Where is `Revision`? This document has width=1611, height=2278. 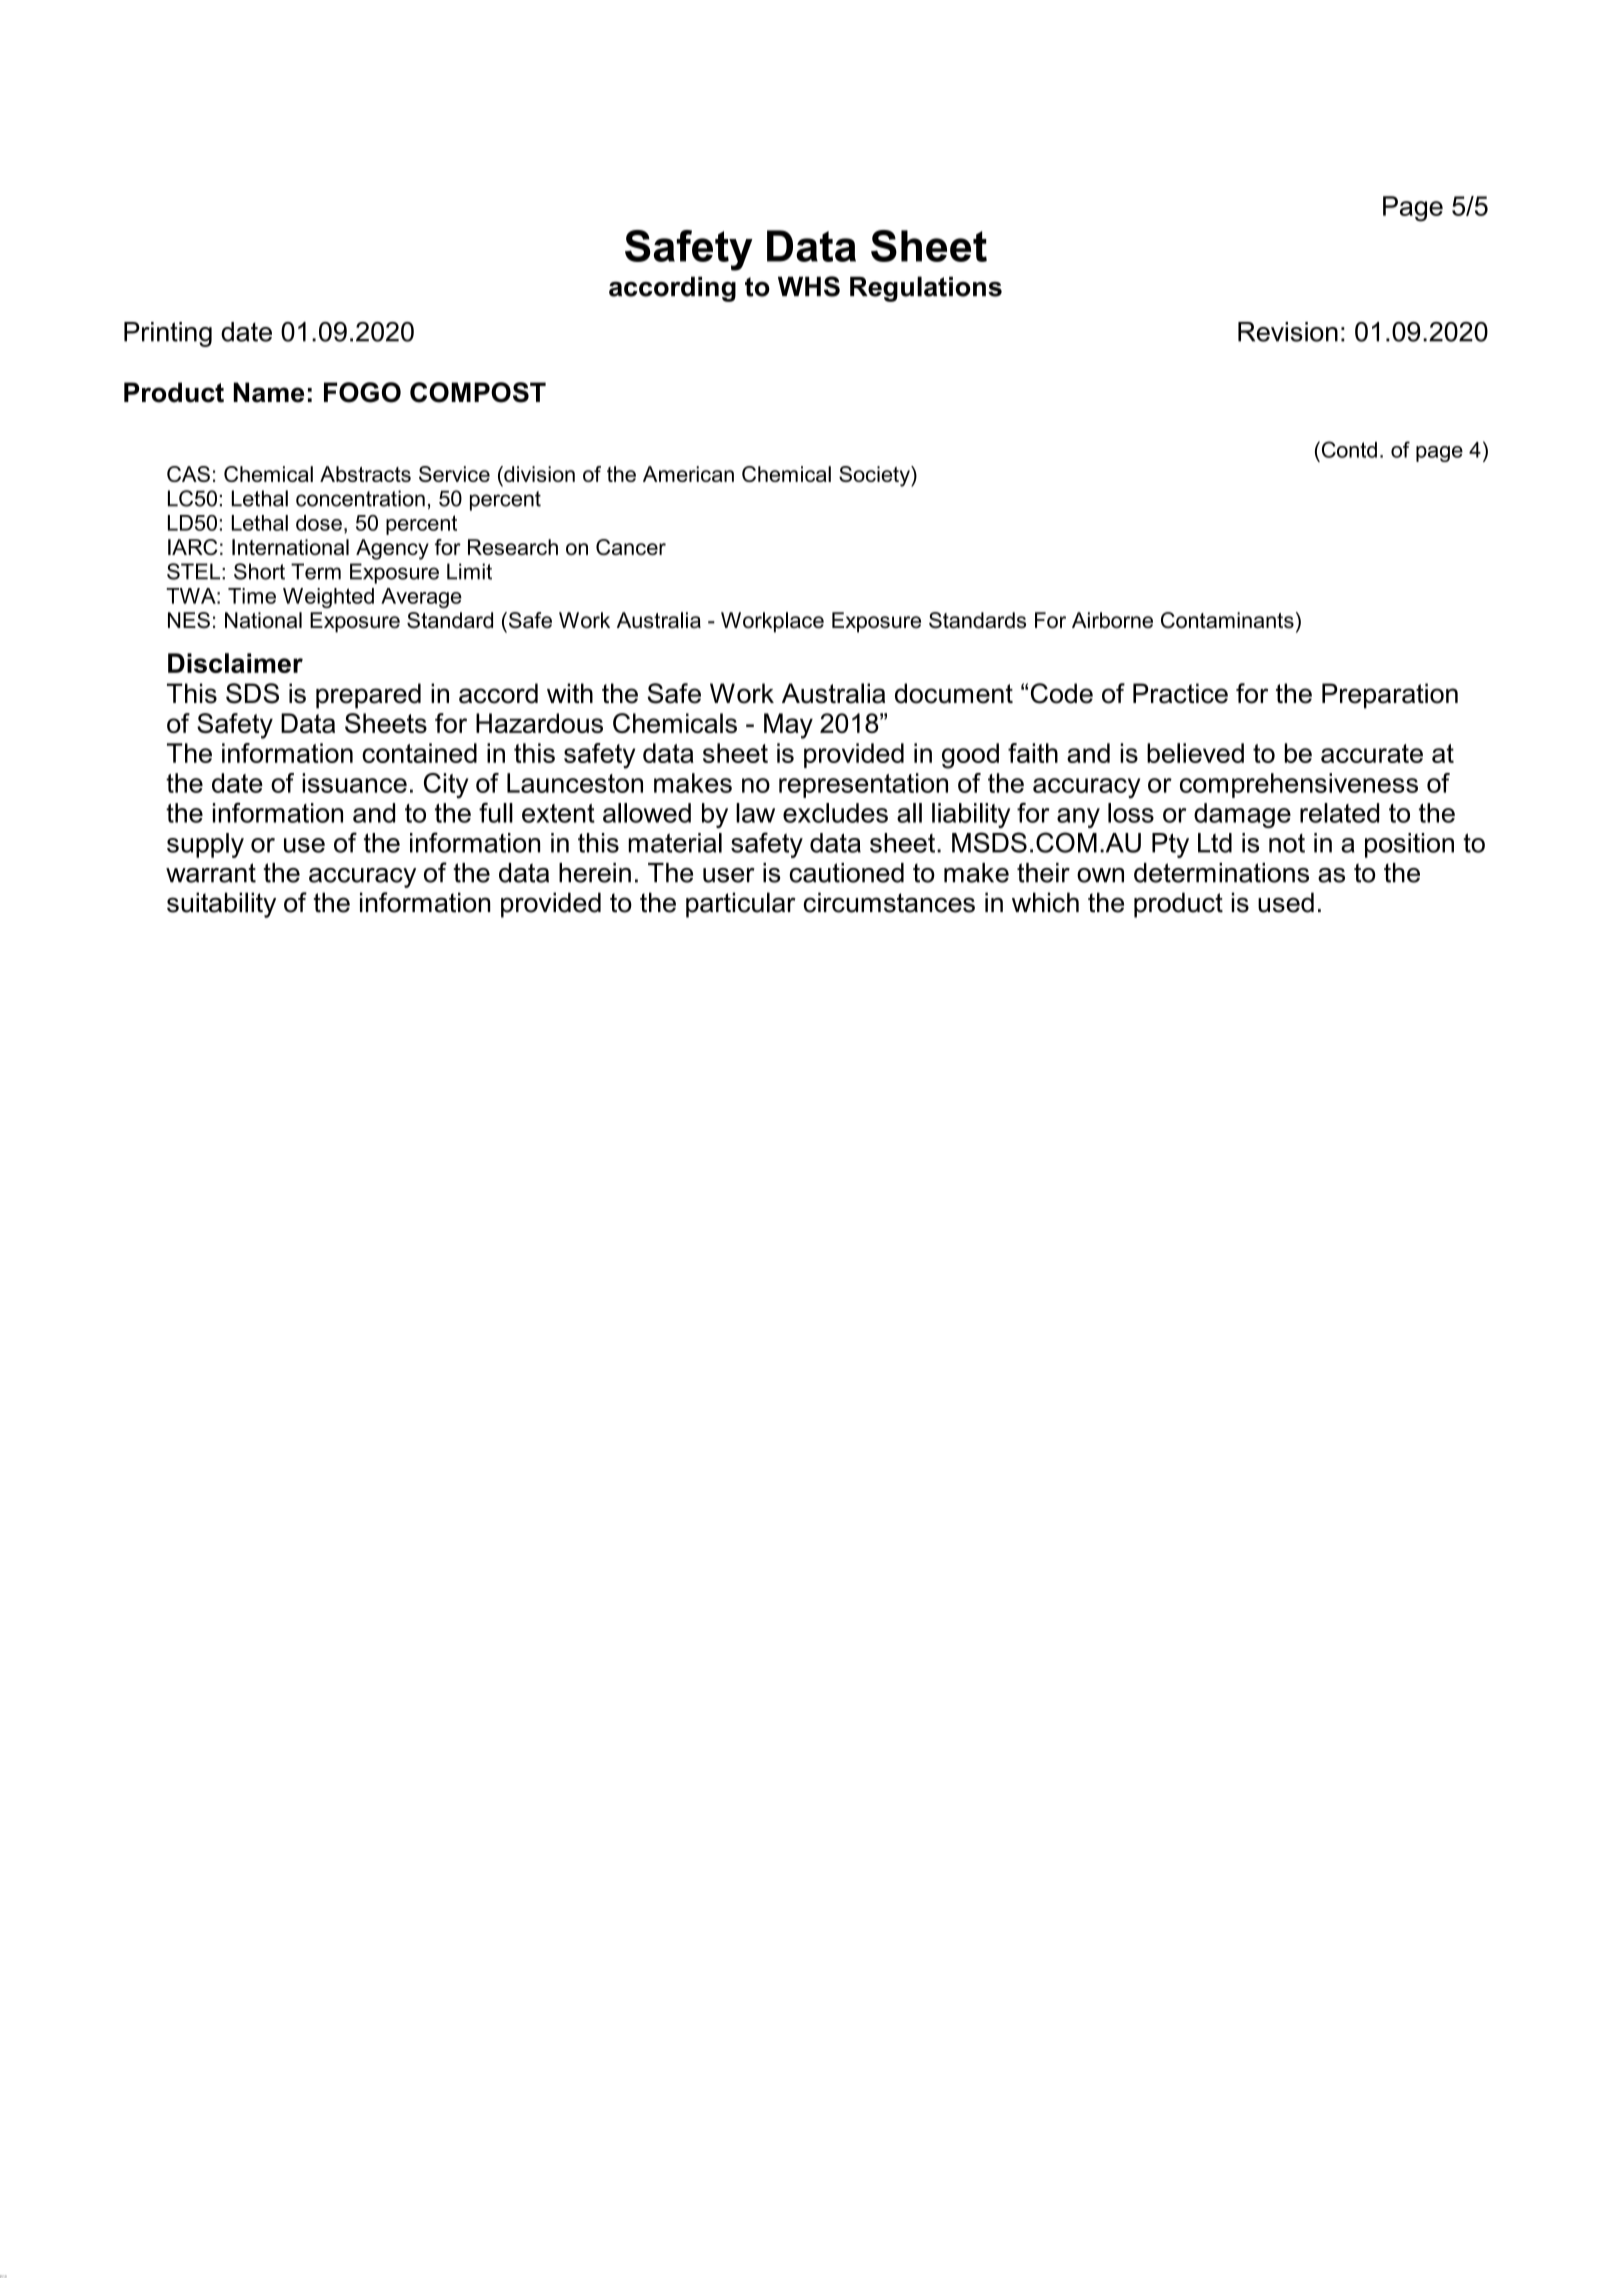
Revision is located at coordinates (1288, 332).
